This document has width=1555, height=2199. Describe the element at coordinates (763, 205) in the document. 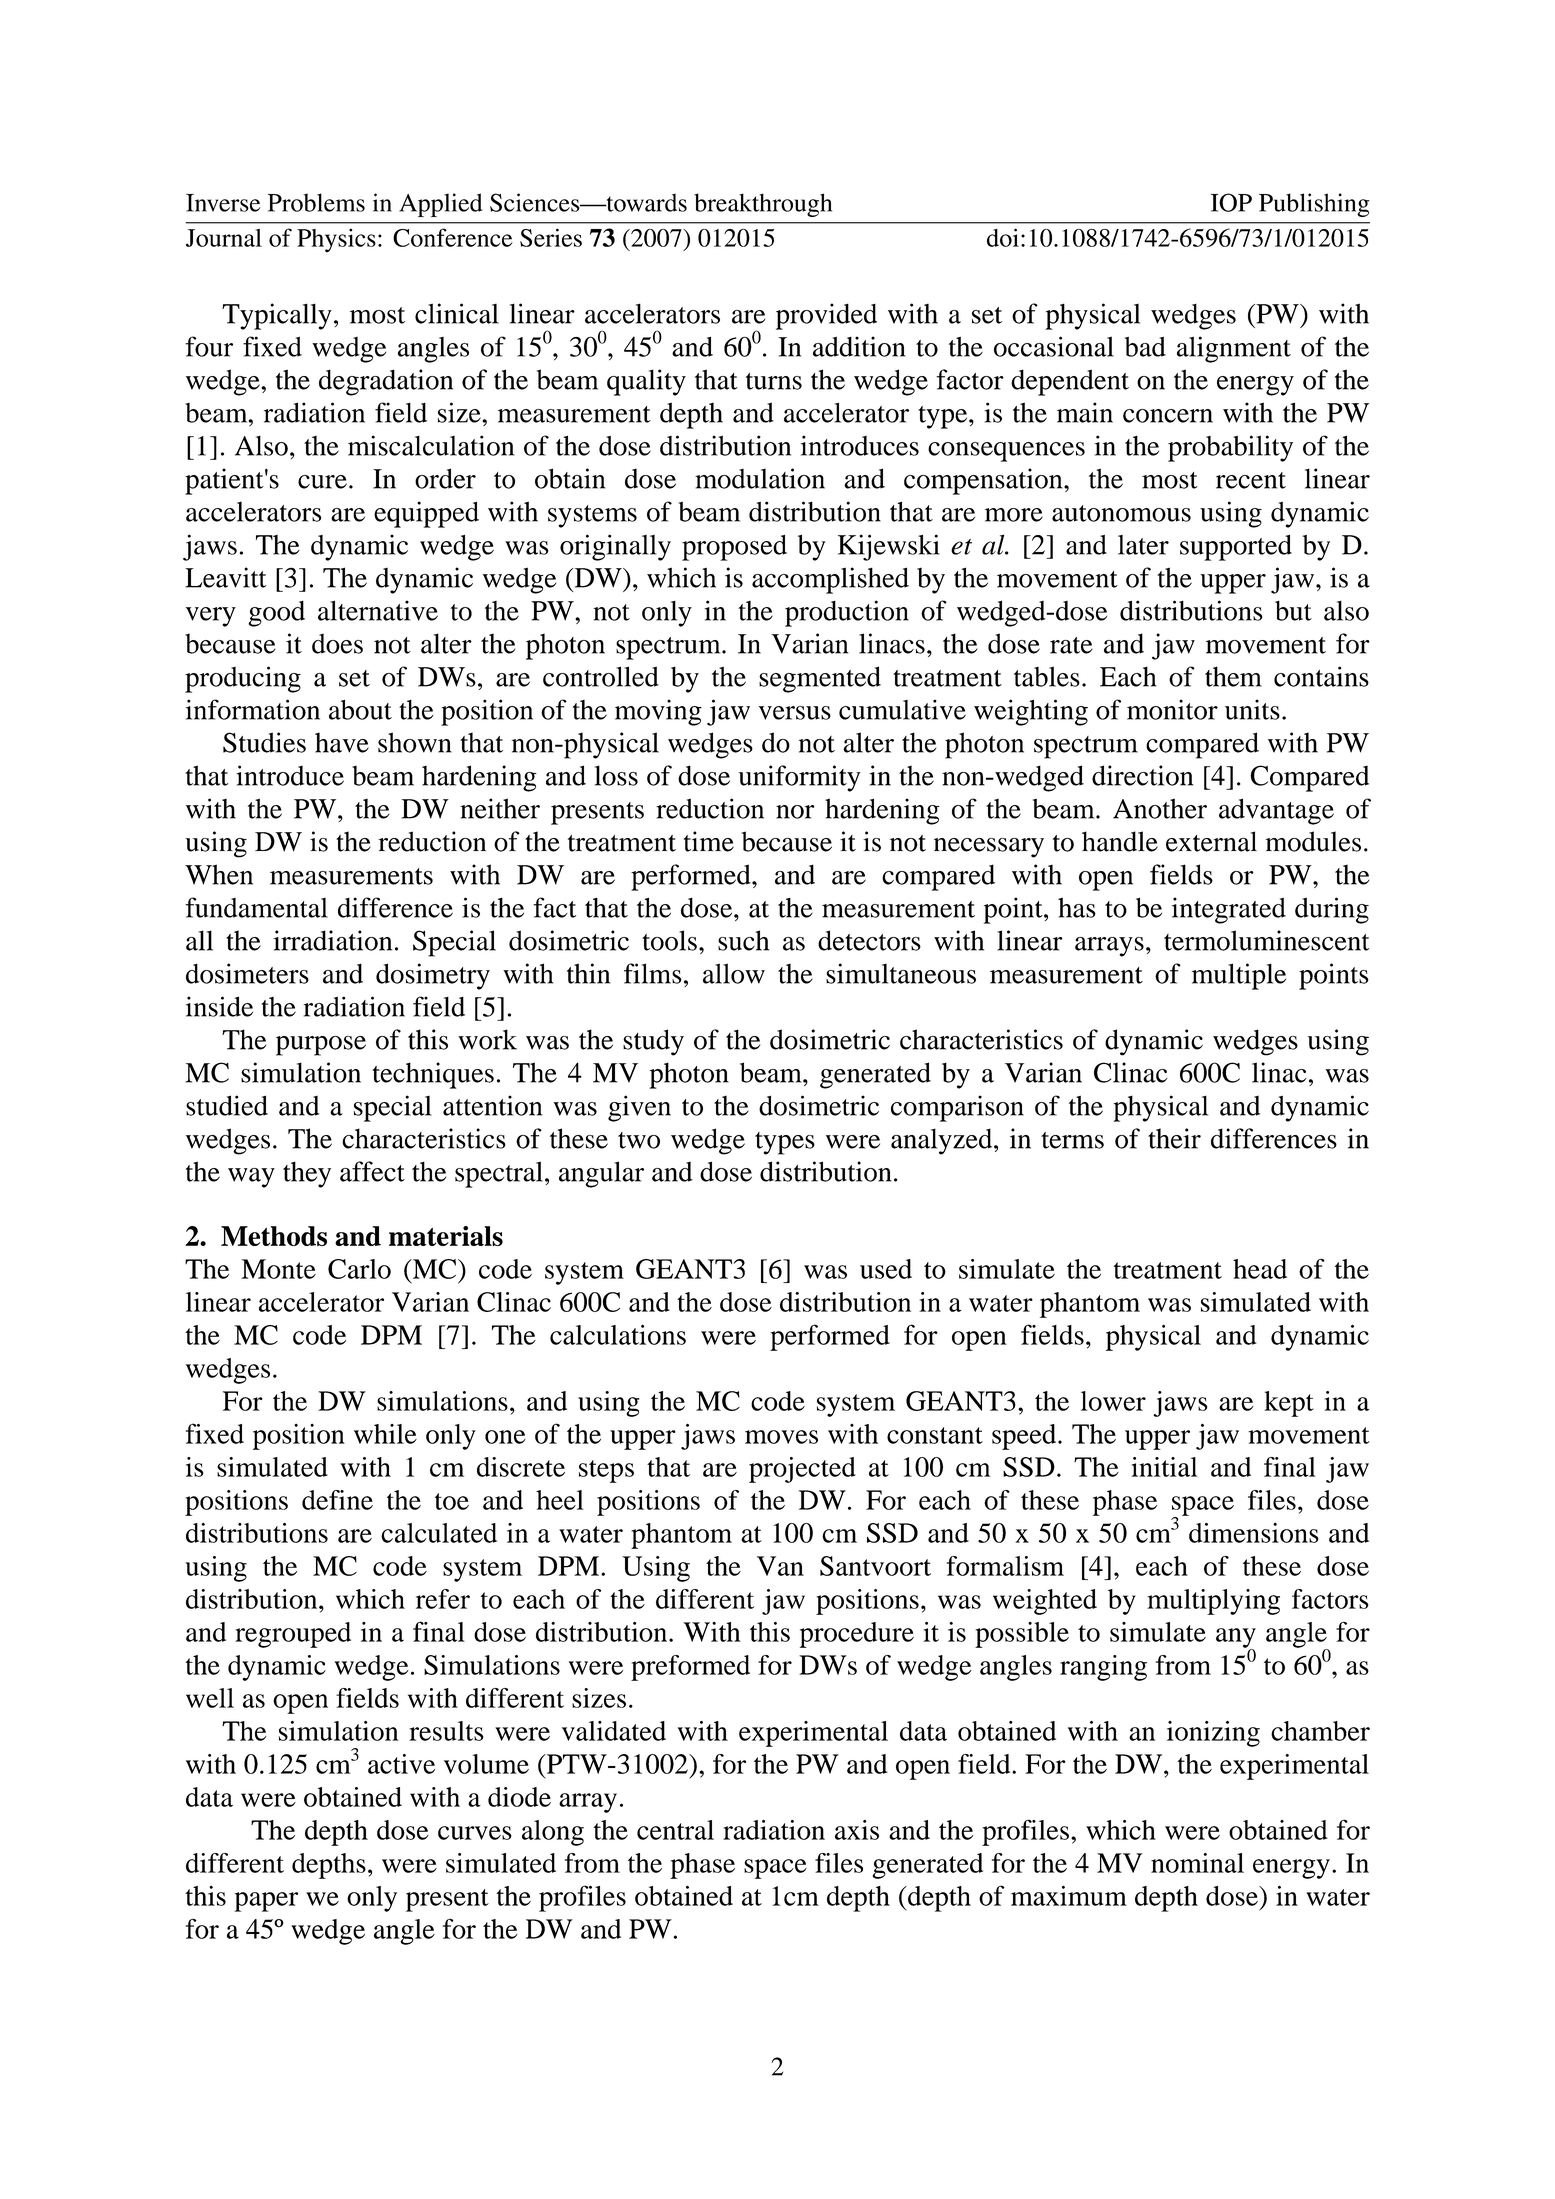

I see `breakthrough` at that location.
